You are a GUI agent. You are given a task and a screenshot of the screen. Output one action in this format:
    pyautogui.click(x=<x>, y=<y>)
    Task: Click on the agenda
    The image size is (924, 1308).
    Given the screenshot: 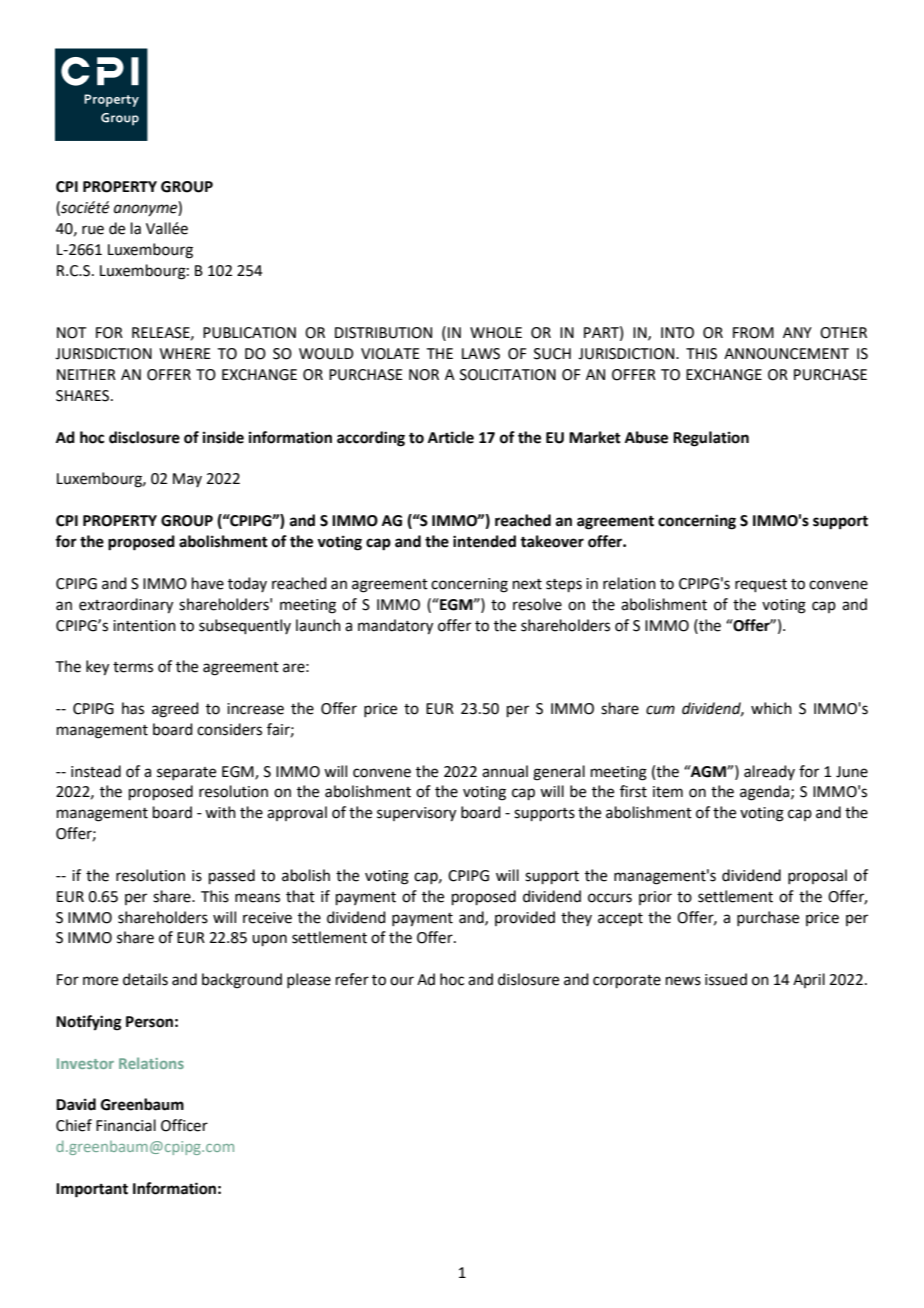 What is the action you would take?
    pyautogui.click(x=766, y=793)
